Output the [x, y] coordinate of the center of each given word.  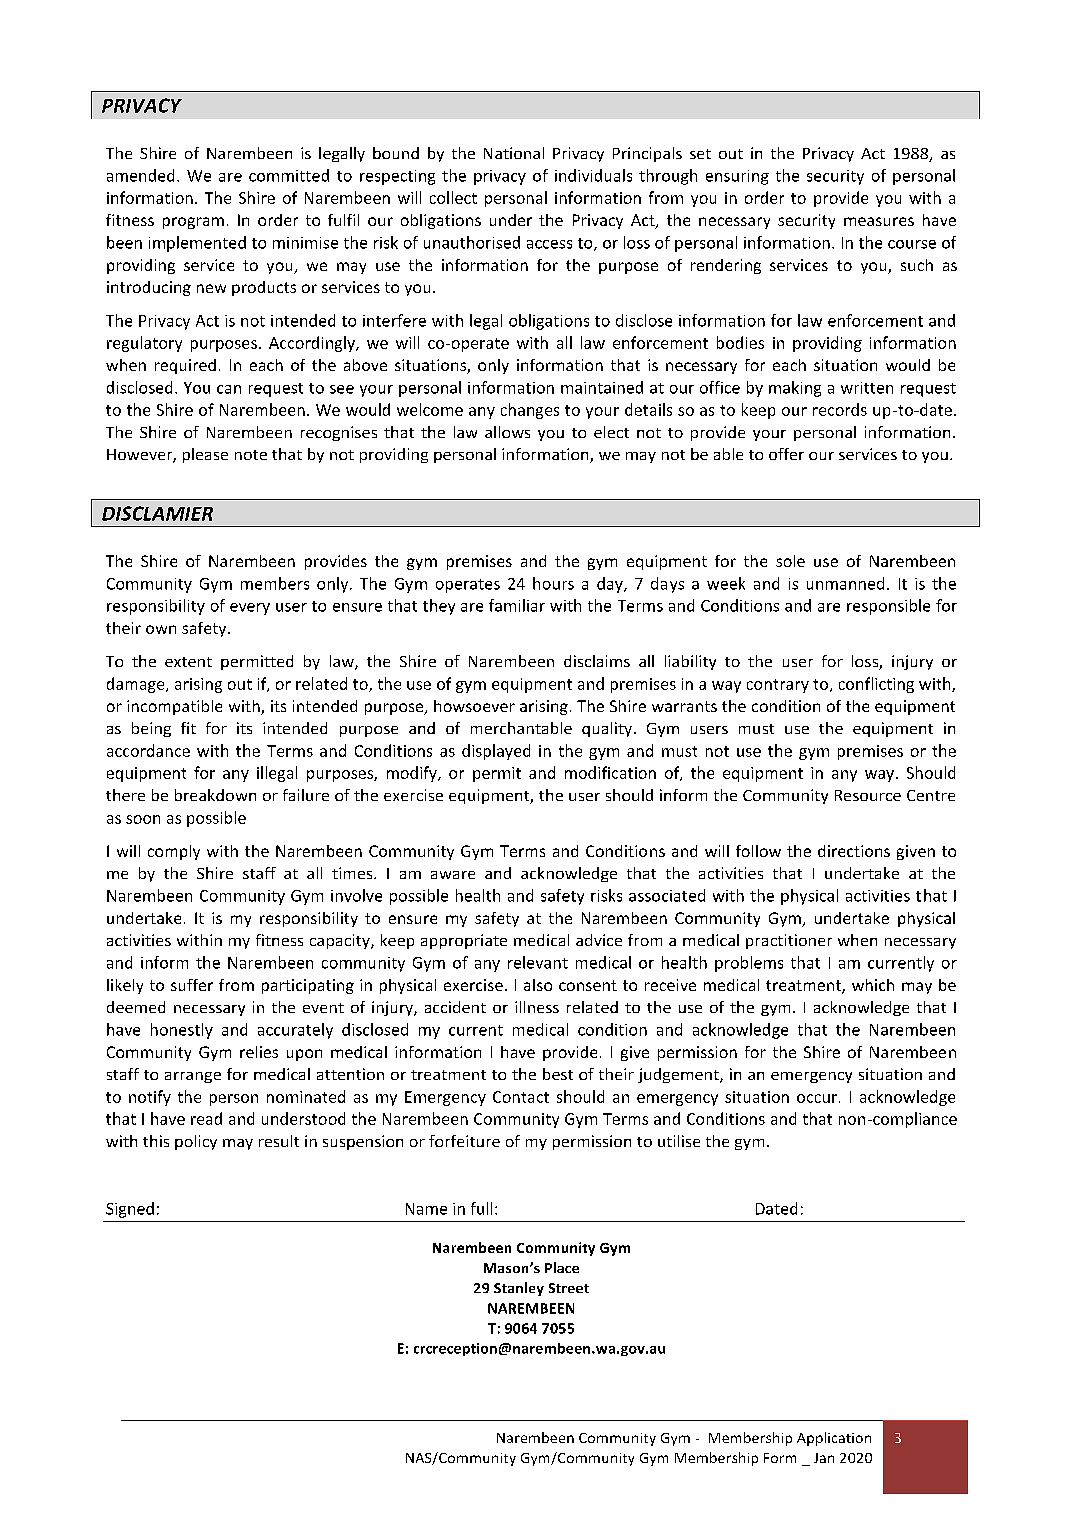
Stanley [519, 1289]
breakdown [215, 795]
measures [879, 221]
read [206, 1118]
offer [786, 454]
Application [834, 1439]
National [514, 153]
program [193, 223]
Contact [521, 1097]
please [205, 455]
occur [817, 1098]
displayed [496, 752]
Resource [868, 795]
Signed [130, 1210]
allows [507, 432]
